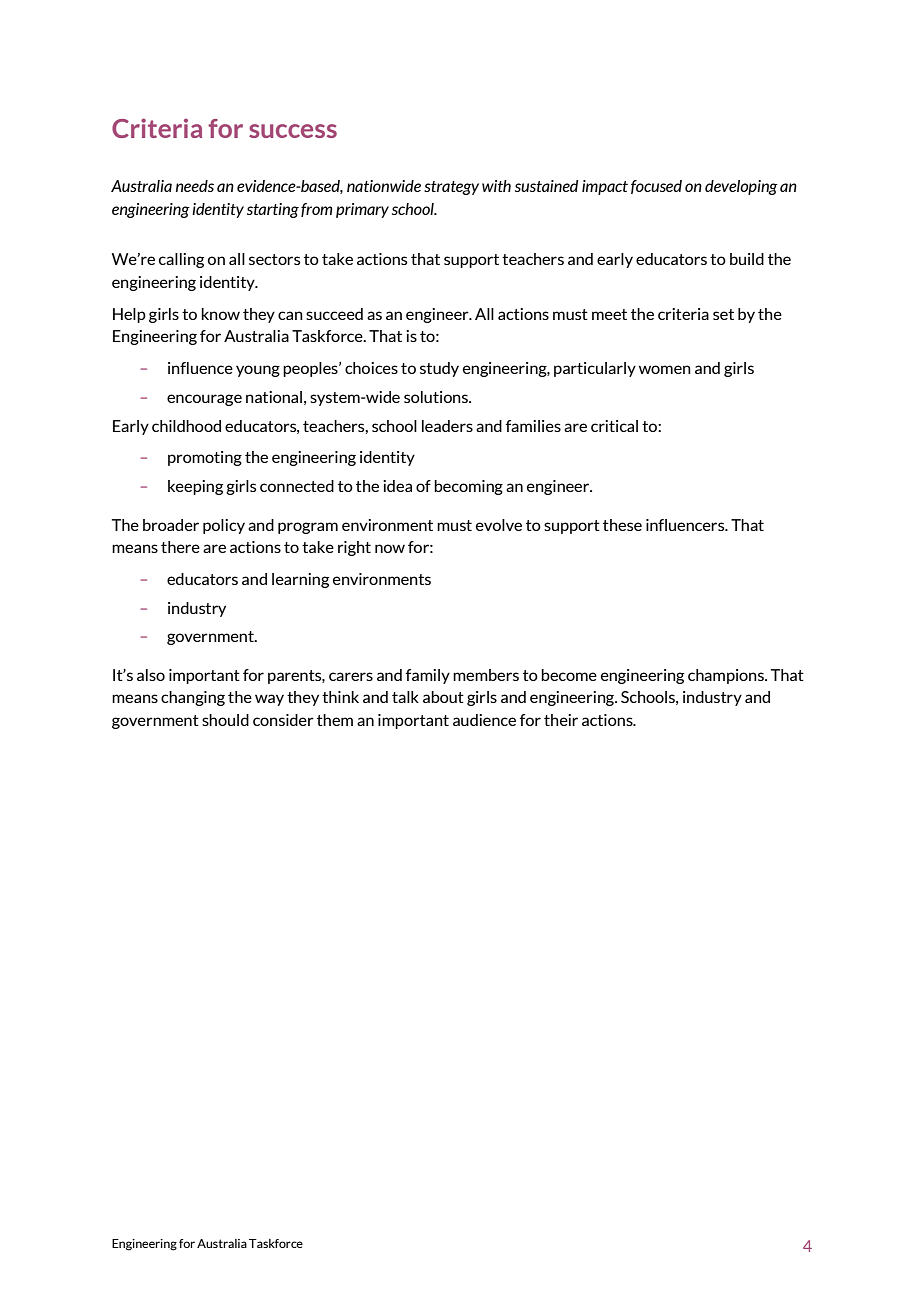  Describe the element at coordinates (451, 188) in the image. I see `strategy` at that location.
